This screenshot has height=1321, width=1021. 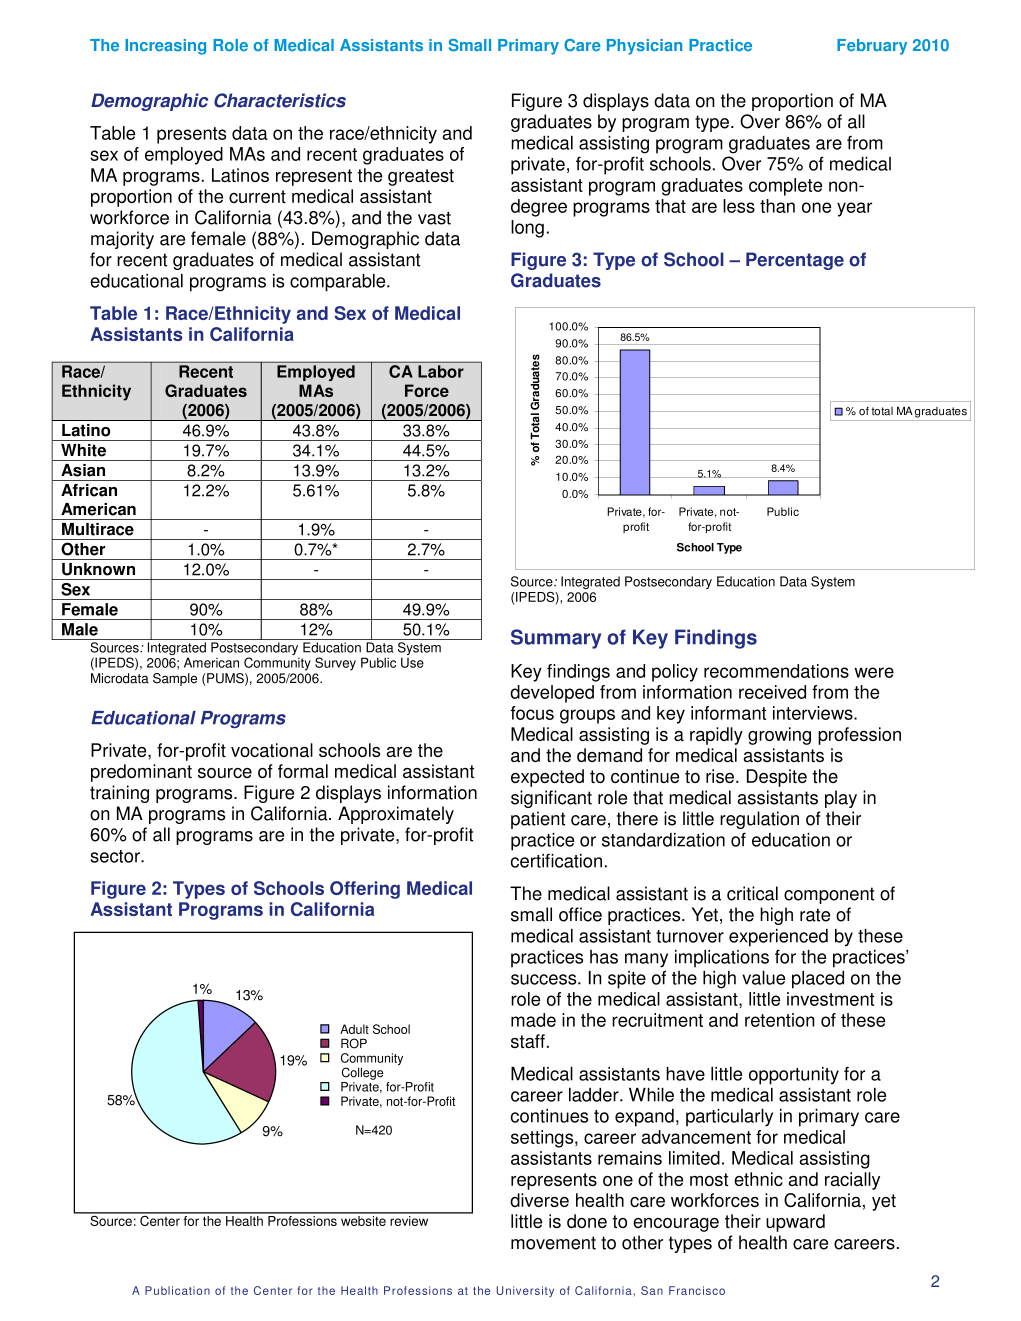 I want to click on African, so click(x=89, y=490).
